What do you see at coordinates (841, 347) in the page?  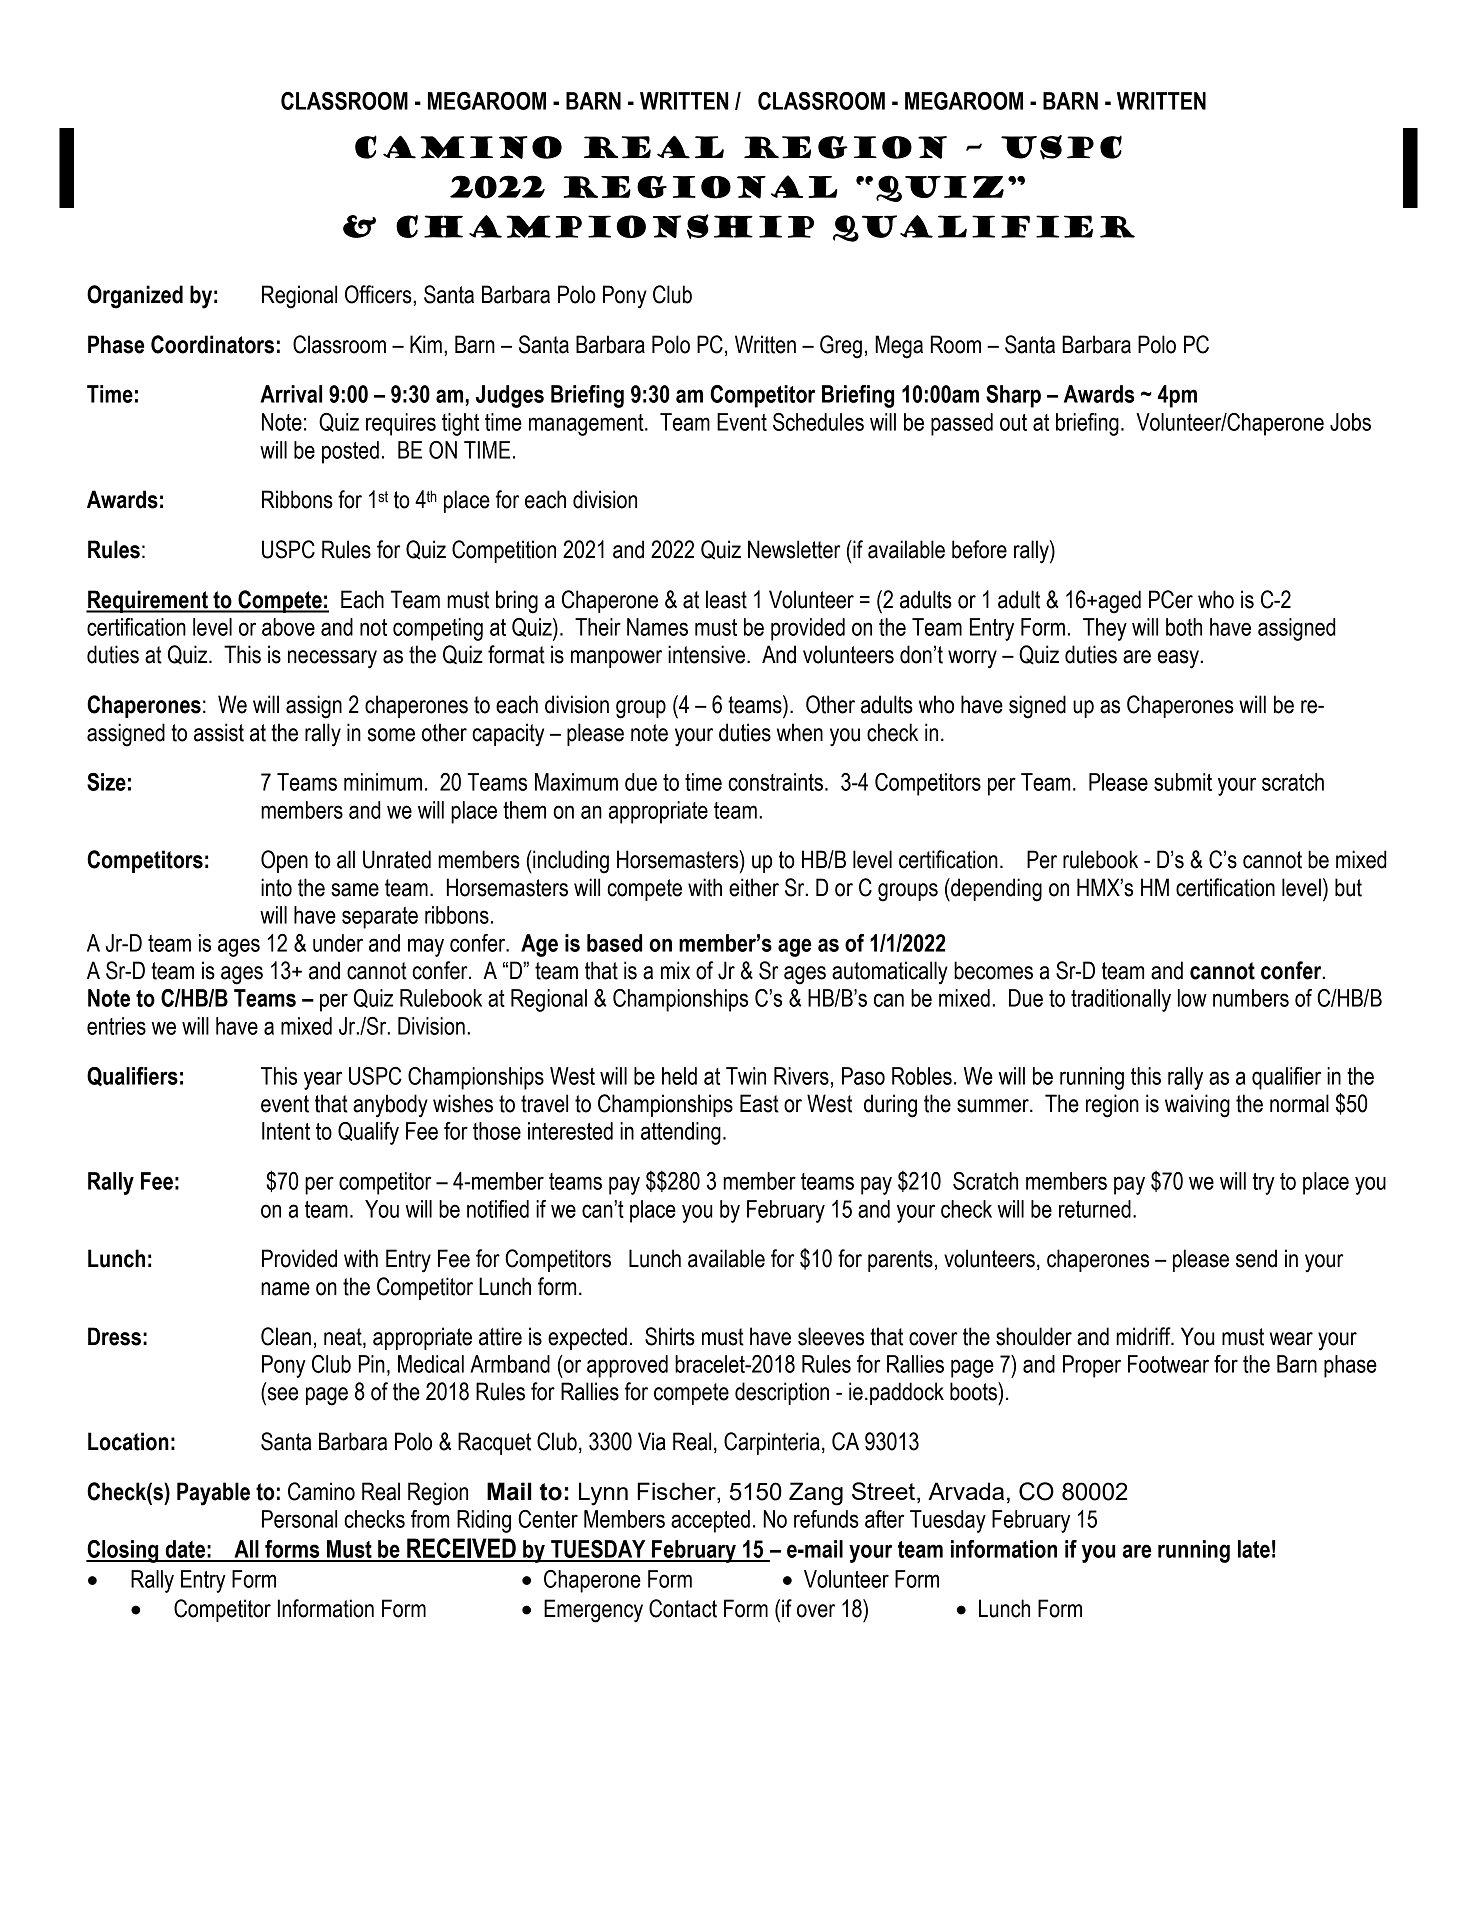 I see `Greg` at bounding box center [841, 347].
